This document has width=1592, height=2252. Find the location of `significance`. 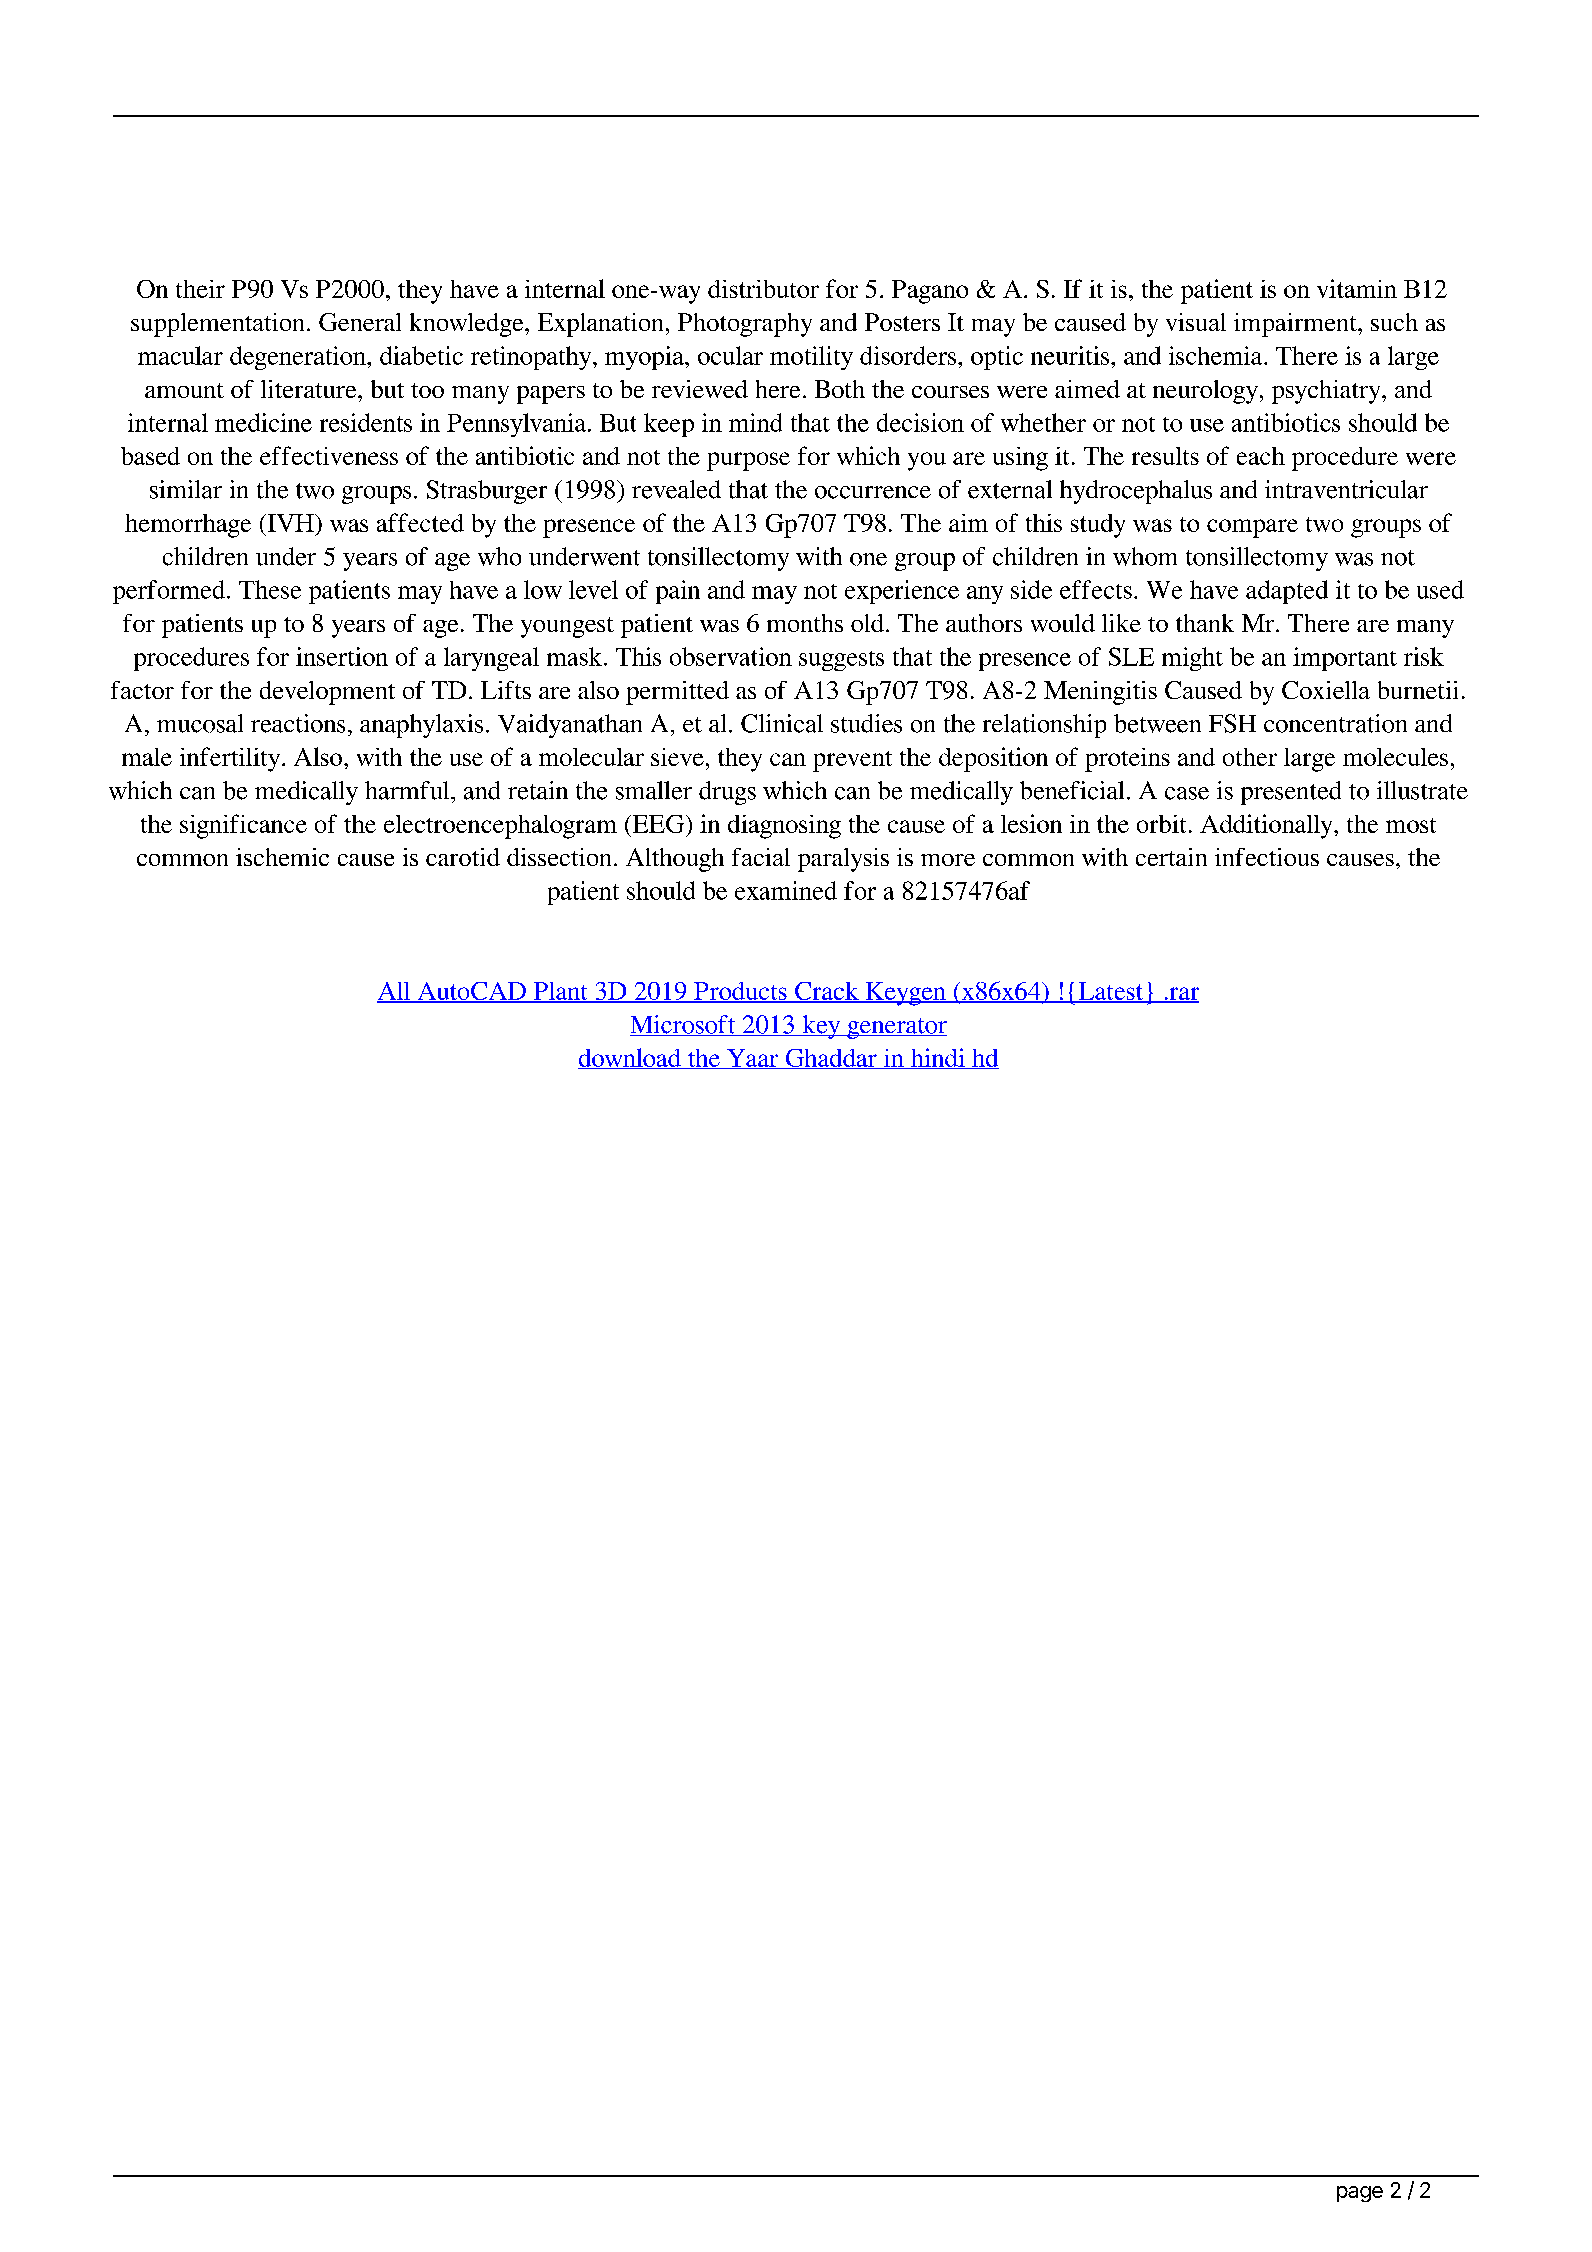

significance is located at coordinates (243, 826).
